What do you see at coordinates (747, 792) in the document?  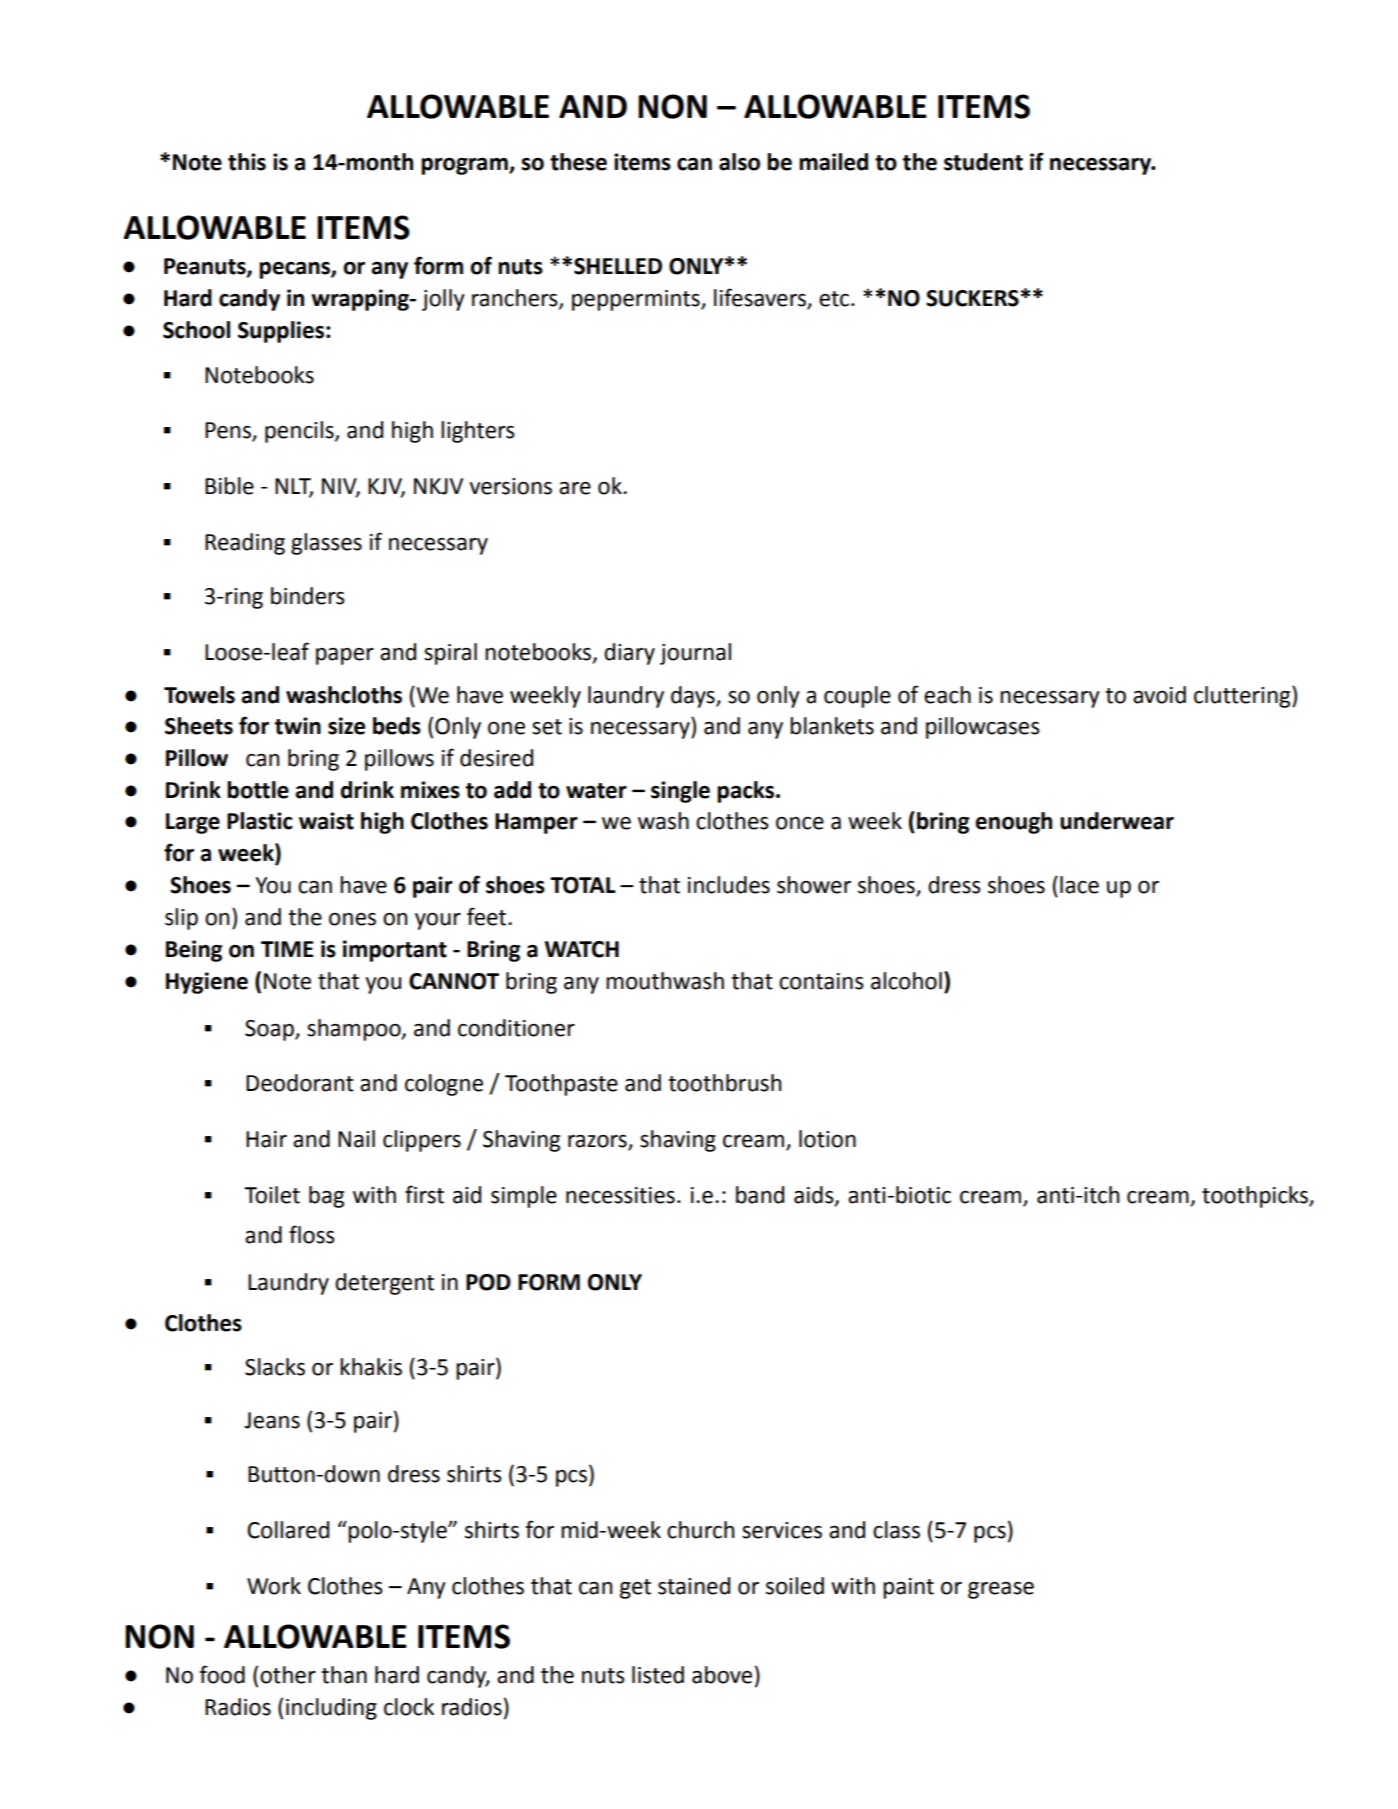 I see `packs` at bounding box center [747, 792].
